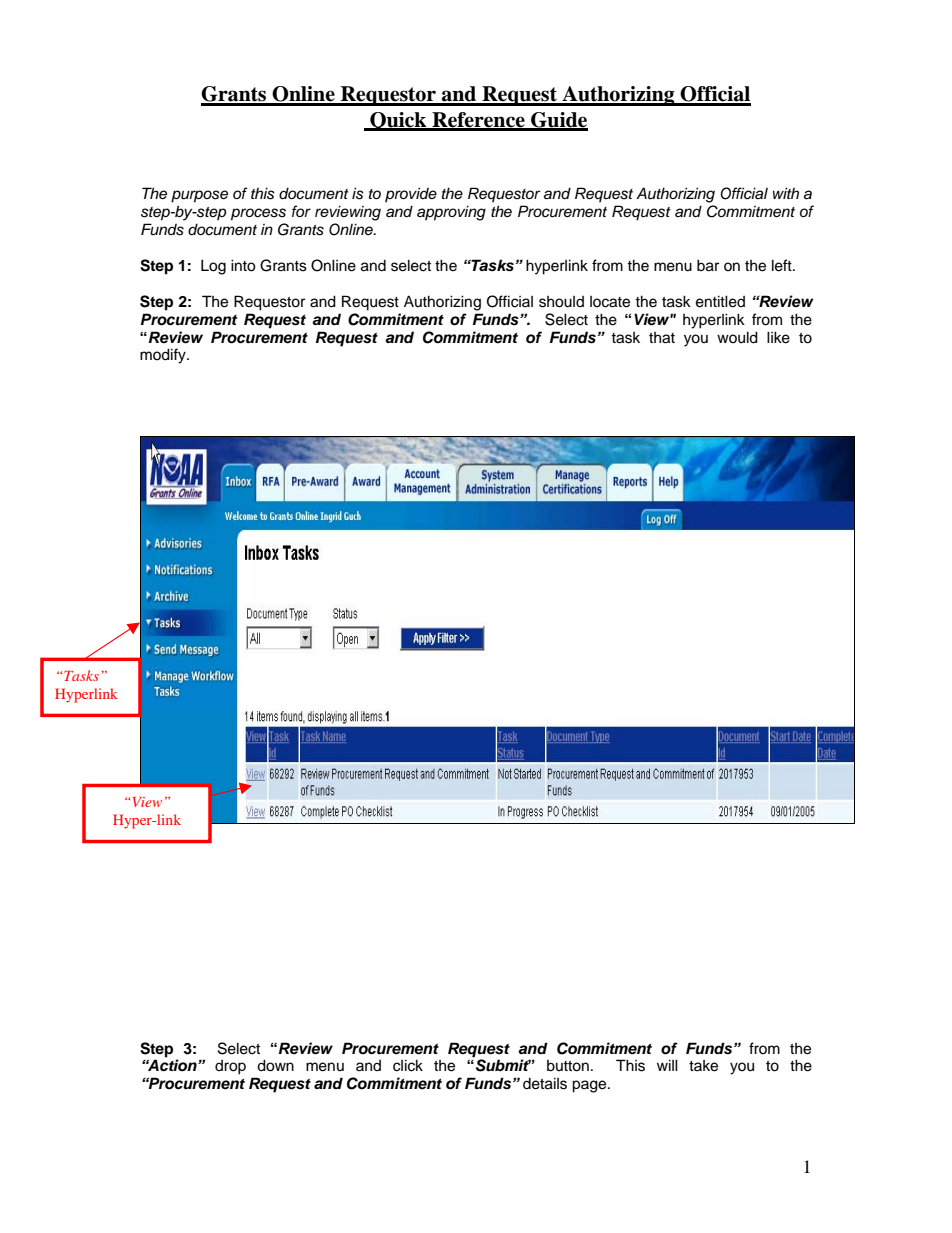  I want to click on with, so click(786, 193).
